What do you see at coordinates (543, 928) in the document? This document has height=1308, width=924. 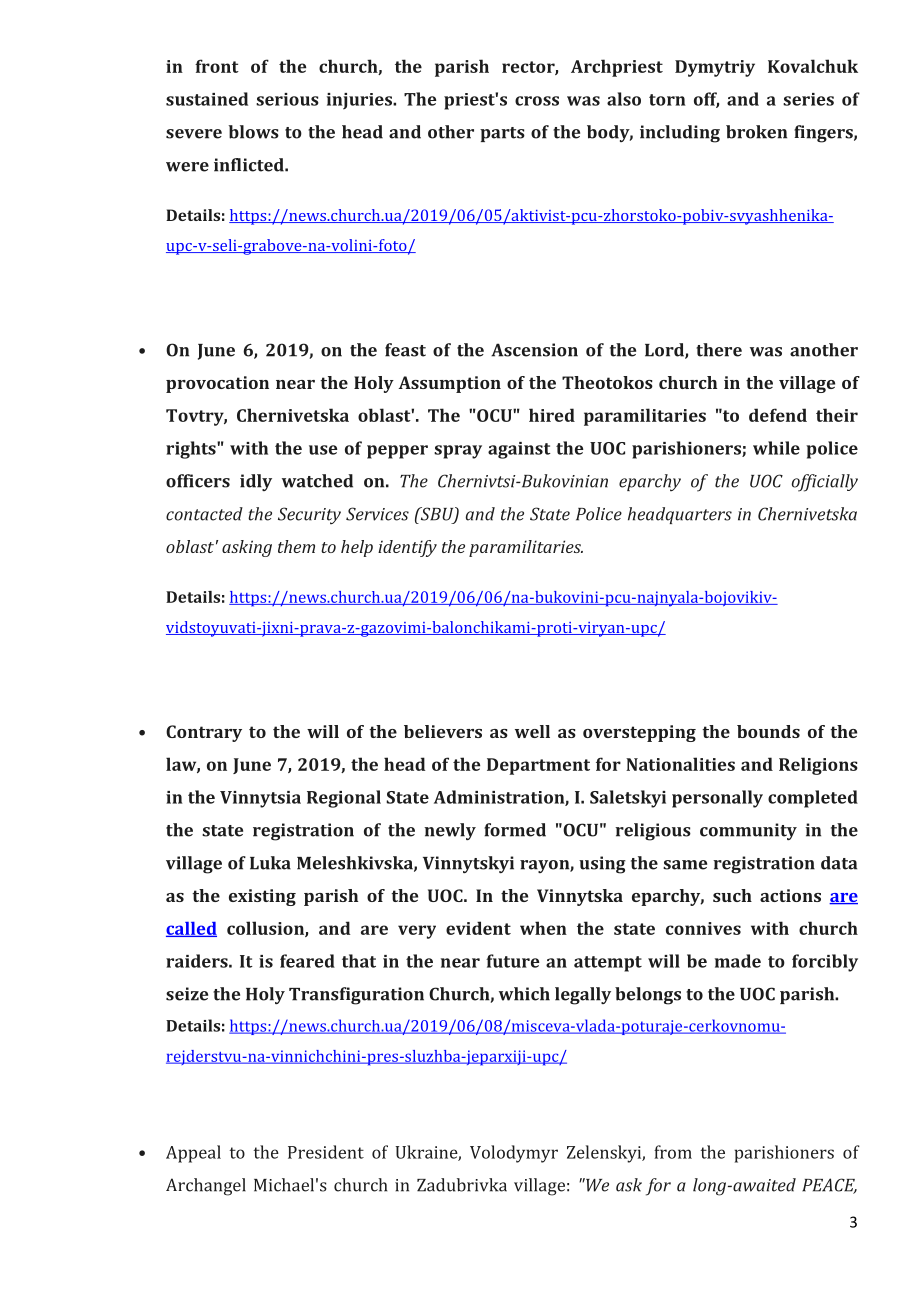 I see `when` at bounding box center [543, 928].
